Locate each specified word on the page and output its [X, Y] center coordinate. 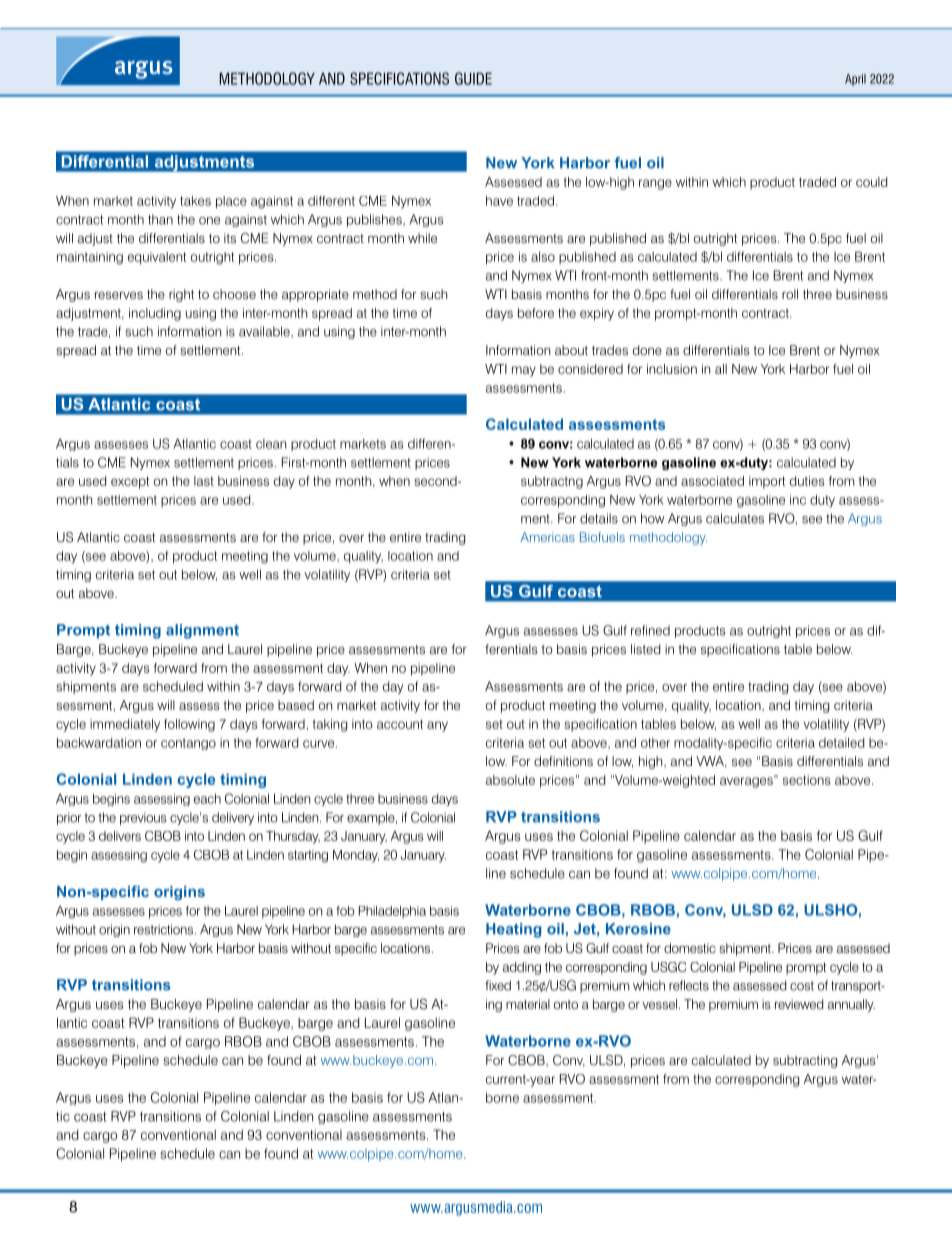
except [130, 482]
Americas [547, 537]
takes [195, 201]
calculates [735, 518]
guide [473, 78]
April [855, 80]
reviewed [799, 1004]
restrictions [165, 929]
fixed [498, 985]
